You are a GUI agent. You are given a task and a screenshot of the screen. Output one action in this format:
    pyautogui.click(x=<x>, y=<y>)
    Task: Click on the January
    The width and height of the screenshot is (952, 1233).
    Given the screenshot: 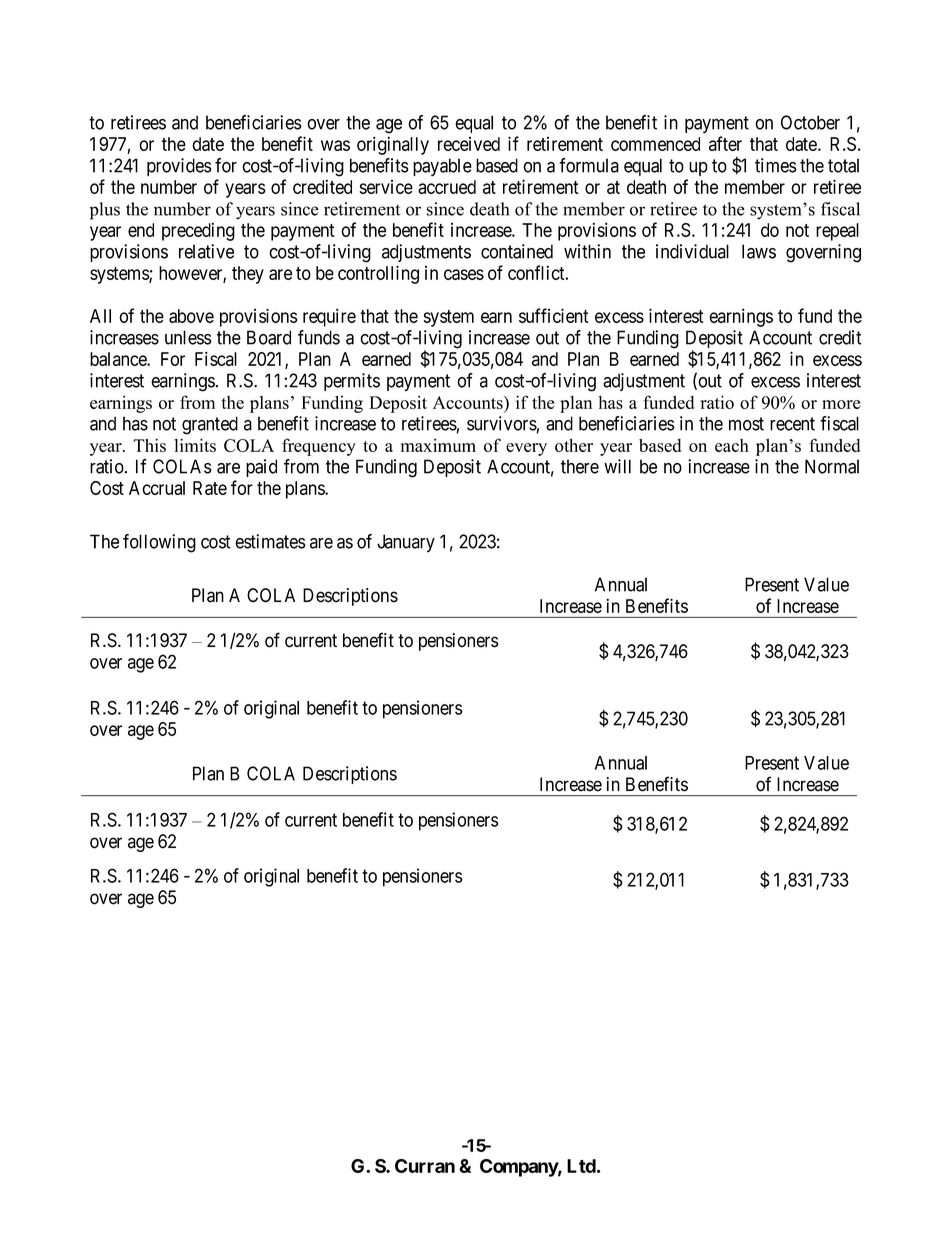 What is the action you would take?
    pyautogui.click(x=406, y=543)
